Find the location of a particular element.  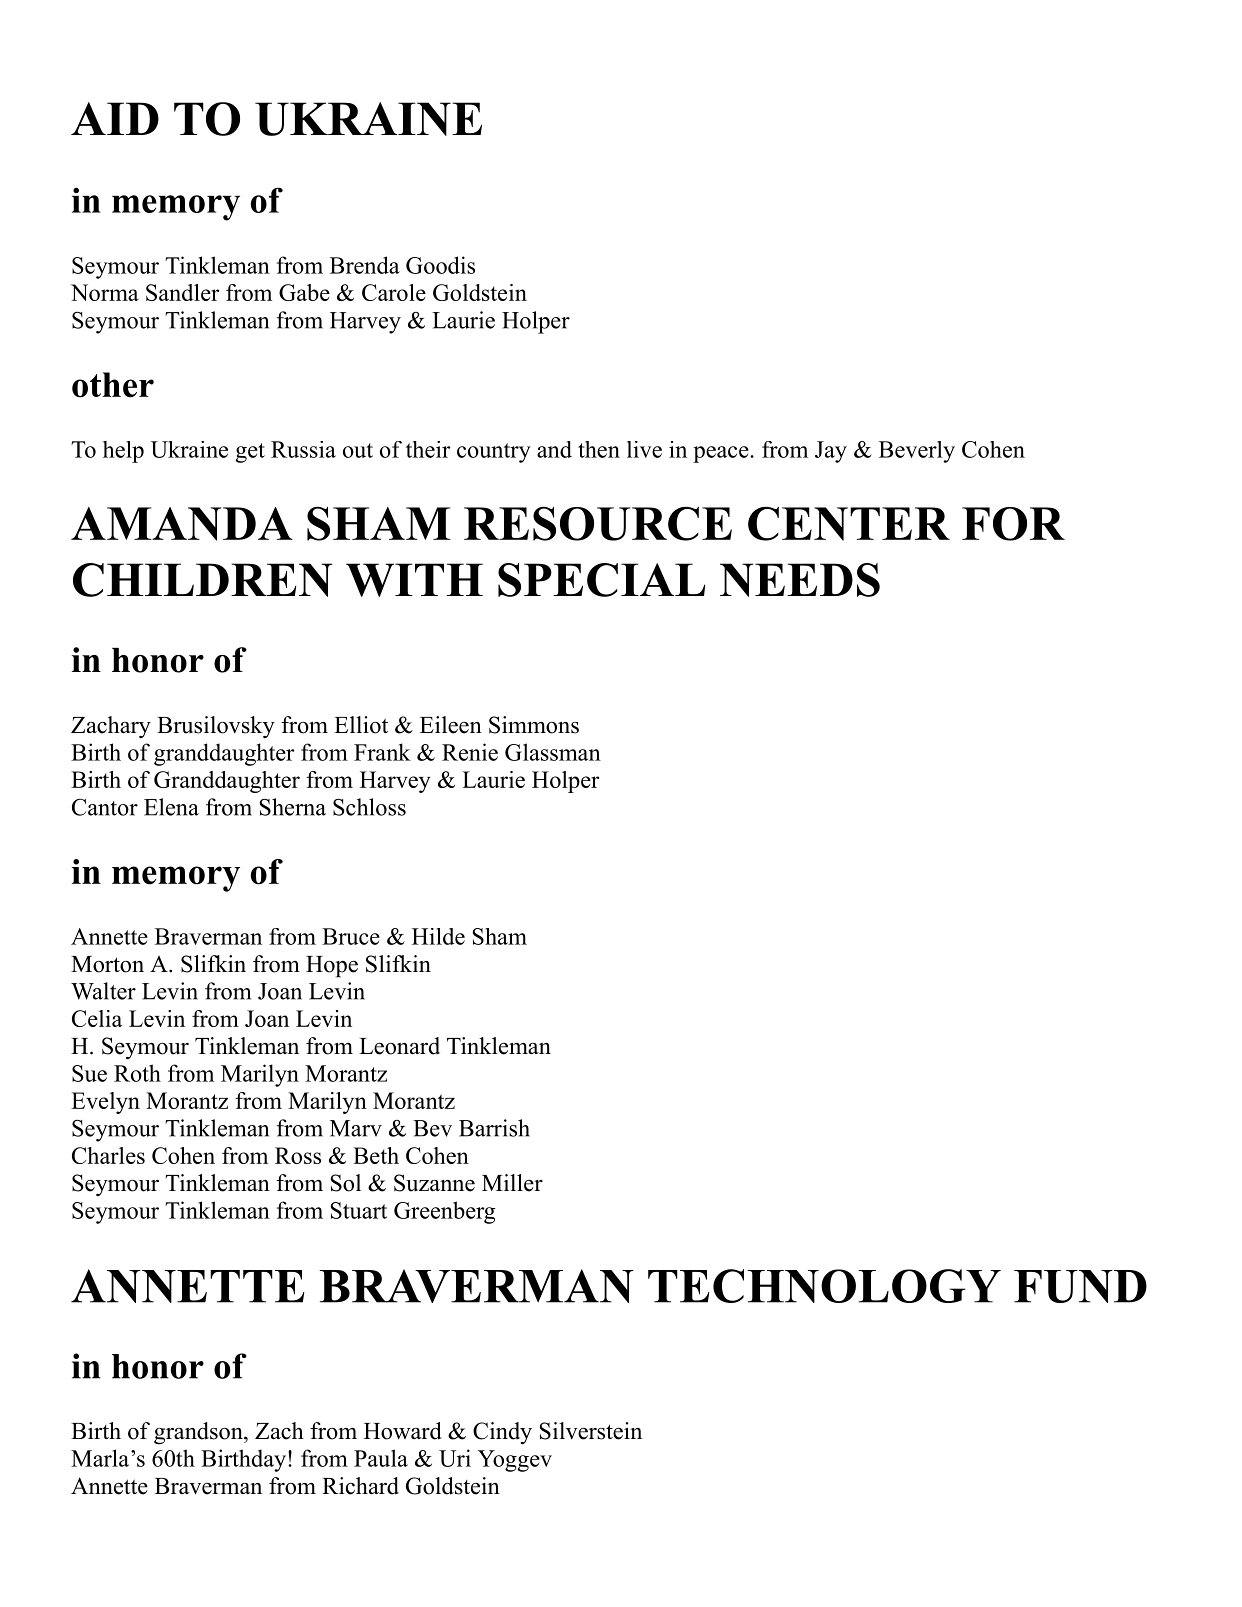

AID is located at coordinates (115, 118).
